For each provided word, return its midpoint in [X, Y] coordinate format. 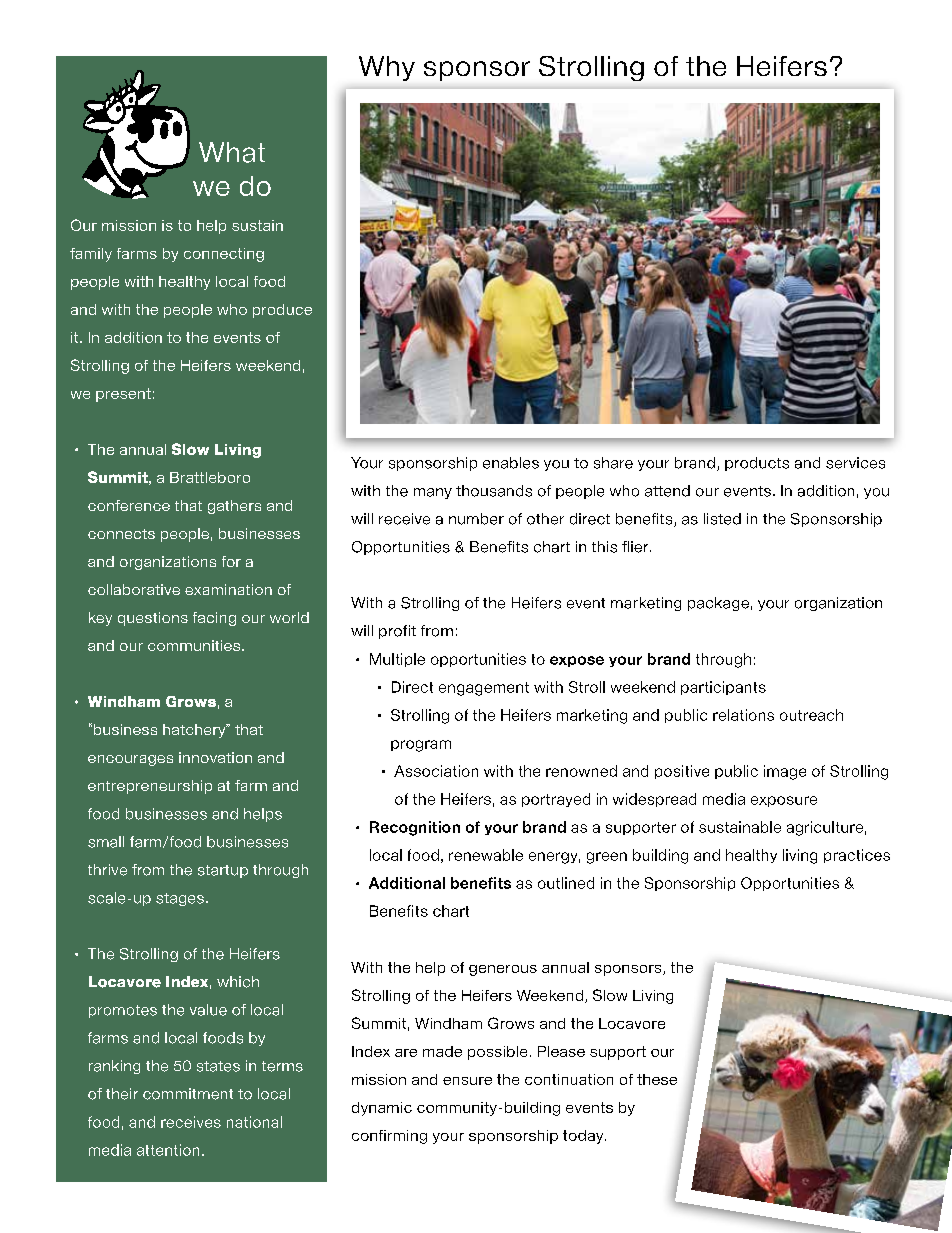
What [232, 152]
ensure [467, 1081]
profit [397, 632]
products [757, 464]
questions [153, 619]
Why [387, 68]
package [718, 604]
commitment [188, 1094]
